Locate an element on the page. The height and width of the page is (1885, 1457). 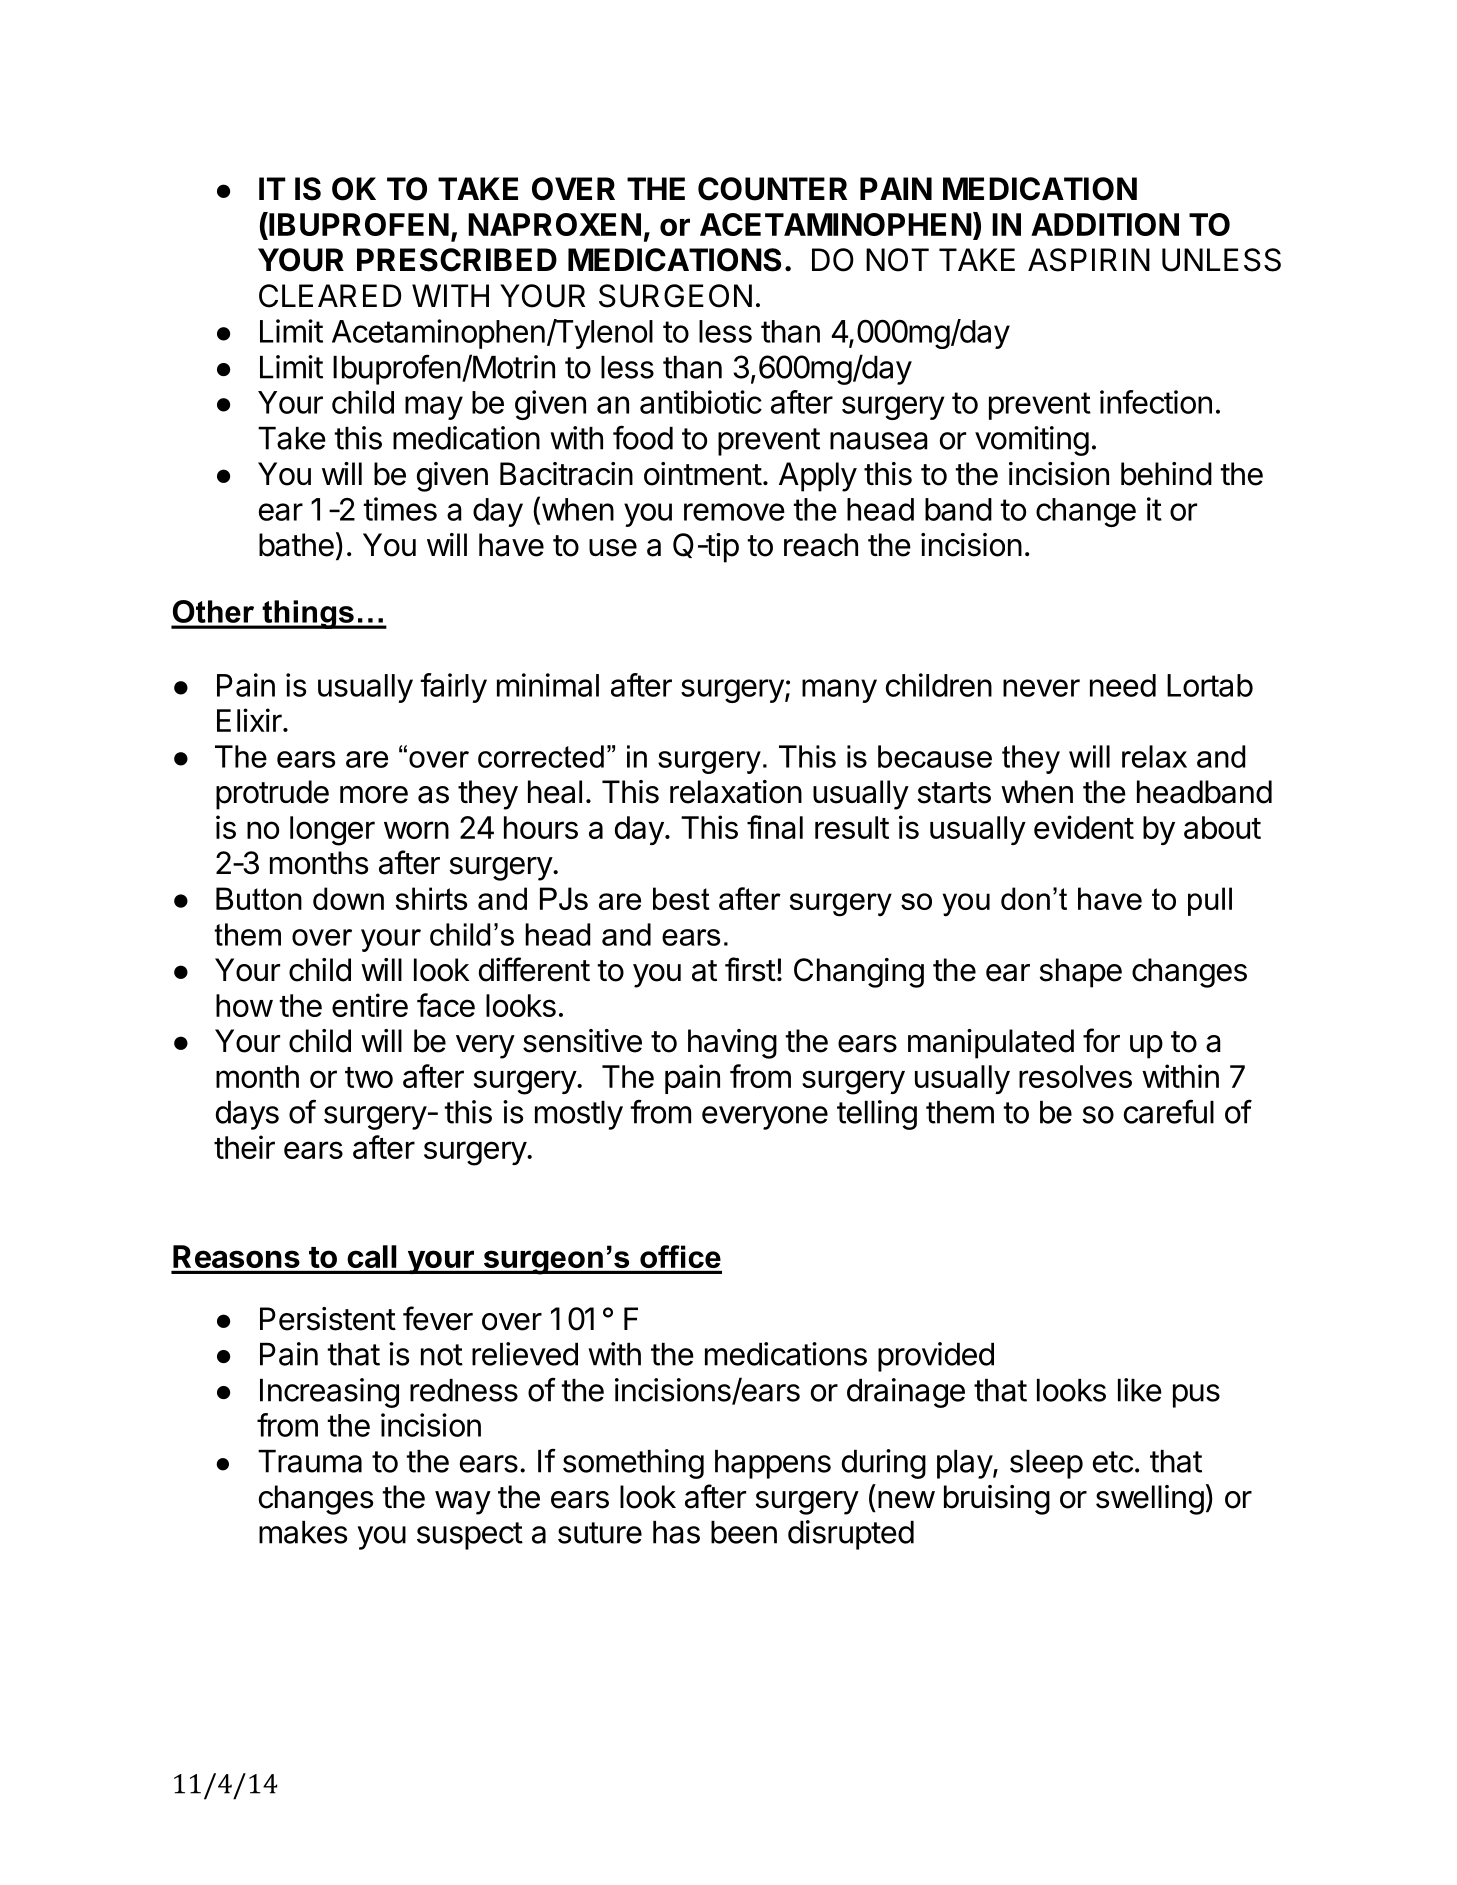
ADDITION is located at coordinates (1105, 224).
